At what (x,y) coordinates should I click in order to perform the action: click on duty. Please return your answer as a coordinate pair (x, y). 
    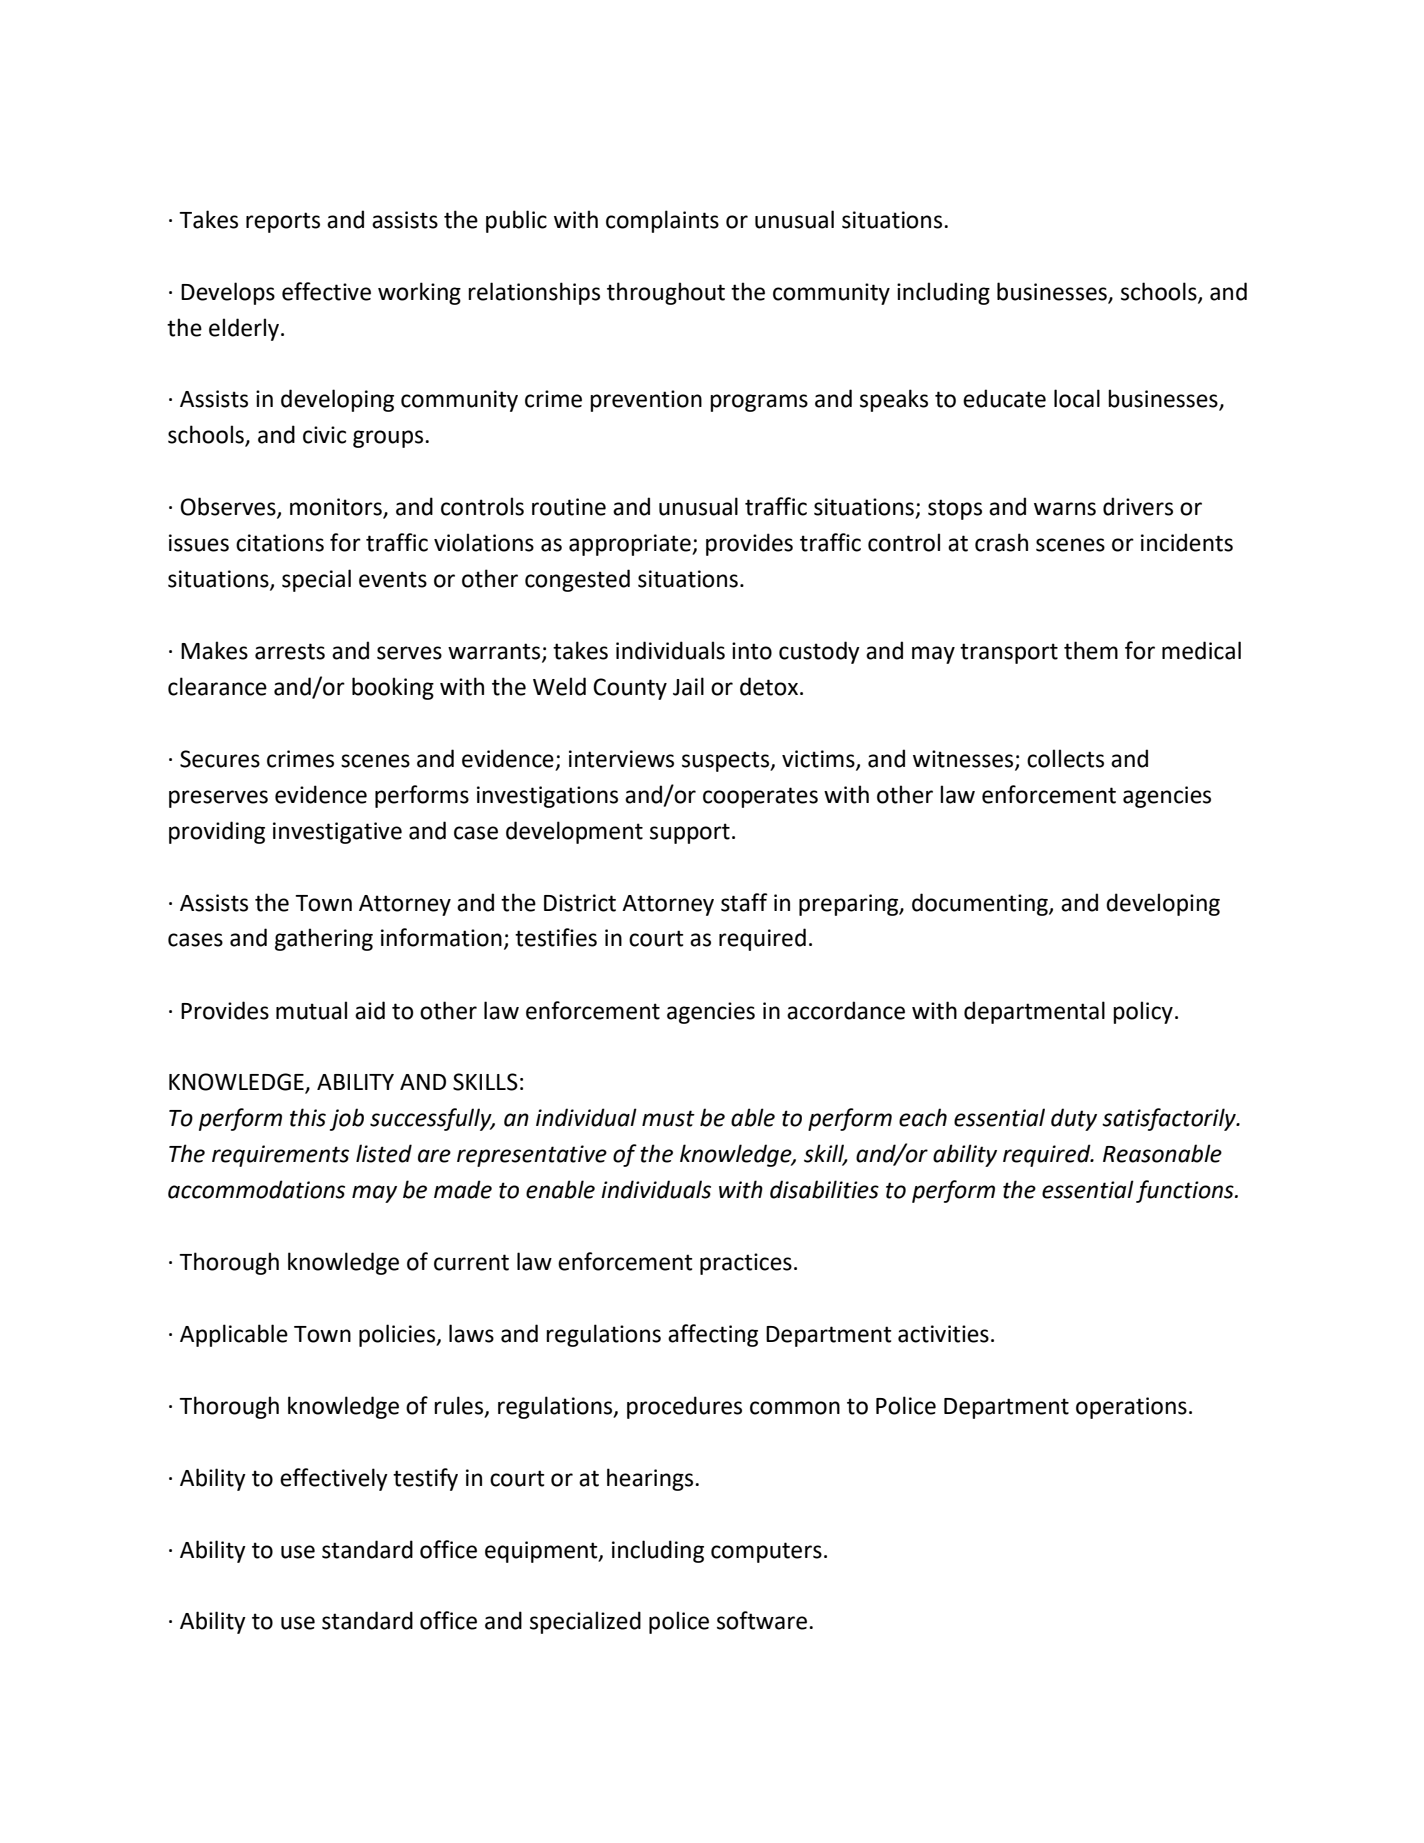
    Looking at the image, I should click on (1074, 1119).
